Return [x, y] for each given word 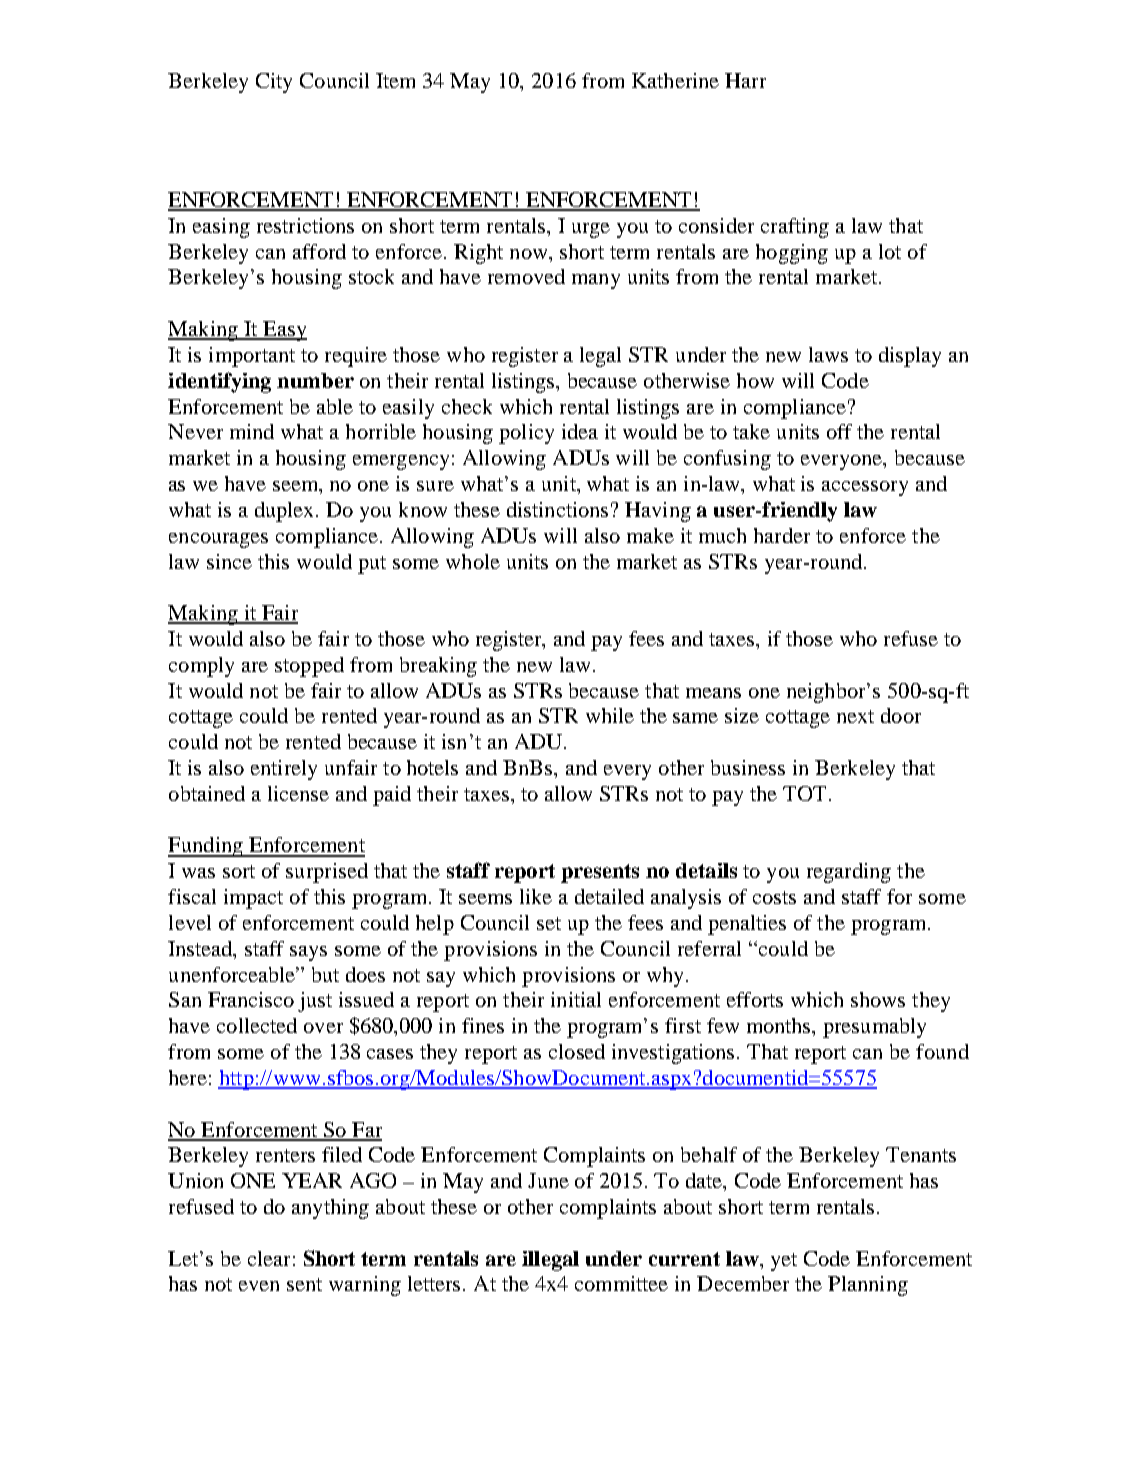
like [536, 896]
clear [269, 1258]
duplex [286, 512]
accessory [865, 488]
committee [621, 1283]
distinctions [557, 509]
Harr [745, 80]
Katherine [675, 80]
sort [239, 871]
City [274, 83]
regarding [849, 873]
